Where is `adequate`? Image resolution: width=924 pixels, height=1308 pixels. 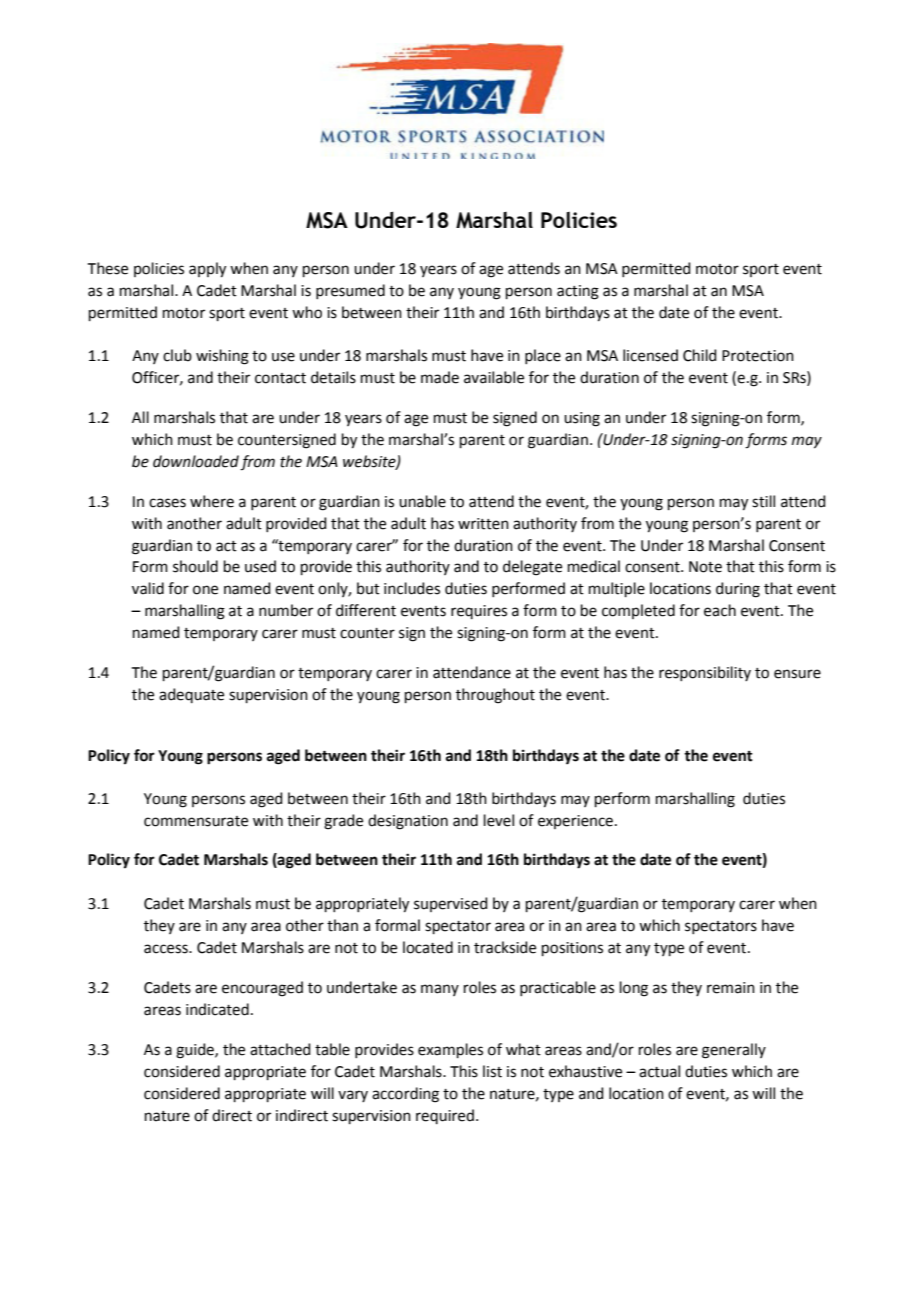 adequate is located at coordinates (191, 695).
